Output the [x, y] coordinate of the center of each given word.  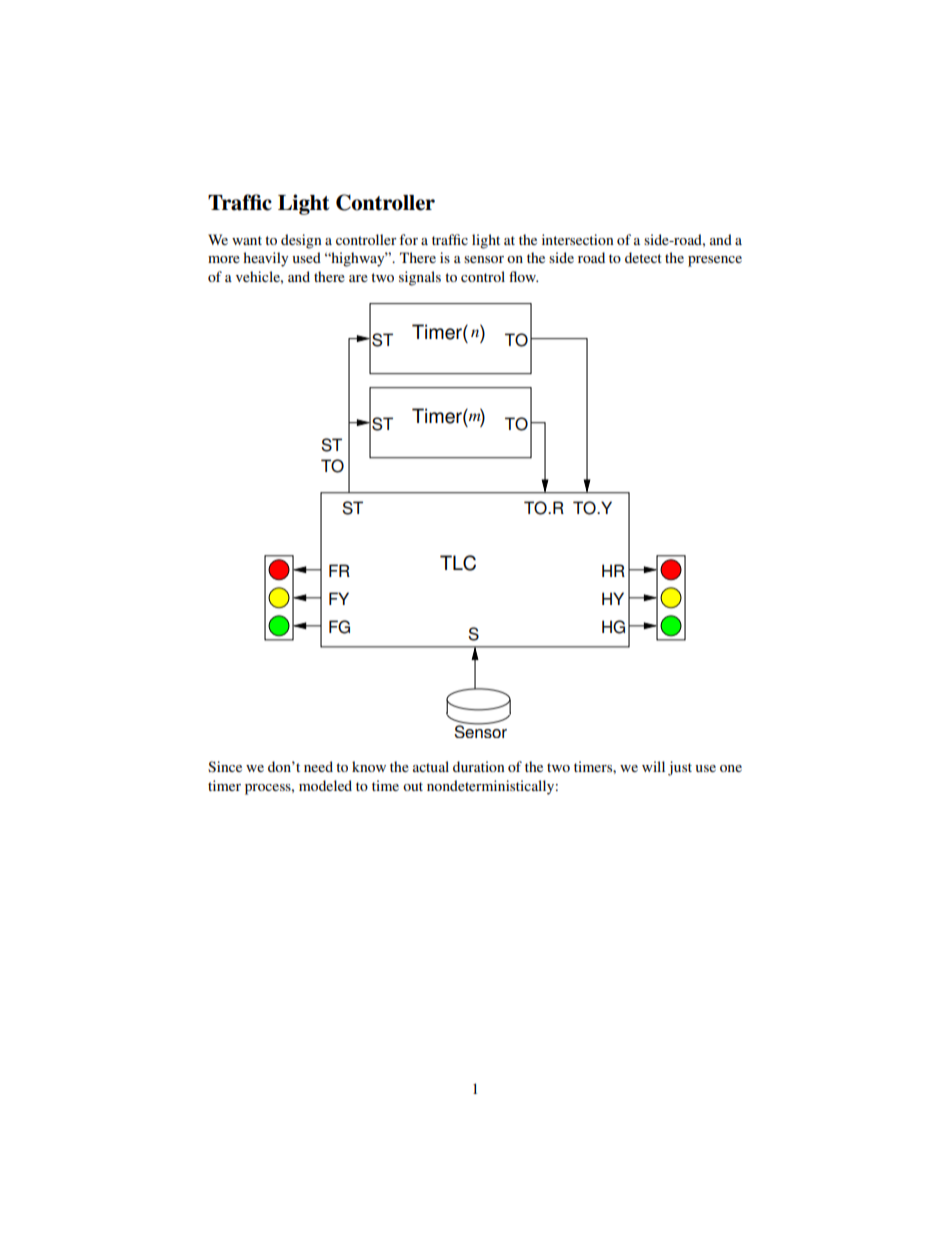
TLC [458, 563]
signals [420, 278]
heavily [265, 259]
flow [523, 276]
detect [643, 257]
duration [479, 766]
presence [715, 261]
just [680, 768]
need [318, 766]
